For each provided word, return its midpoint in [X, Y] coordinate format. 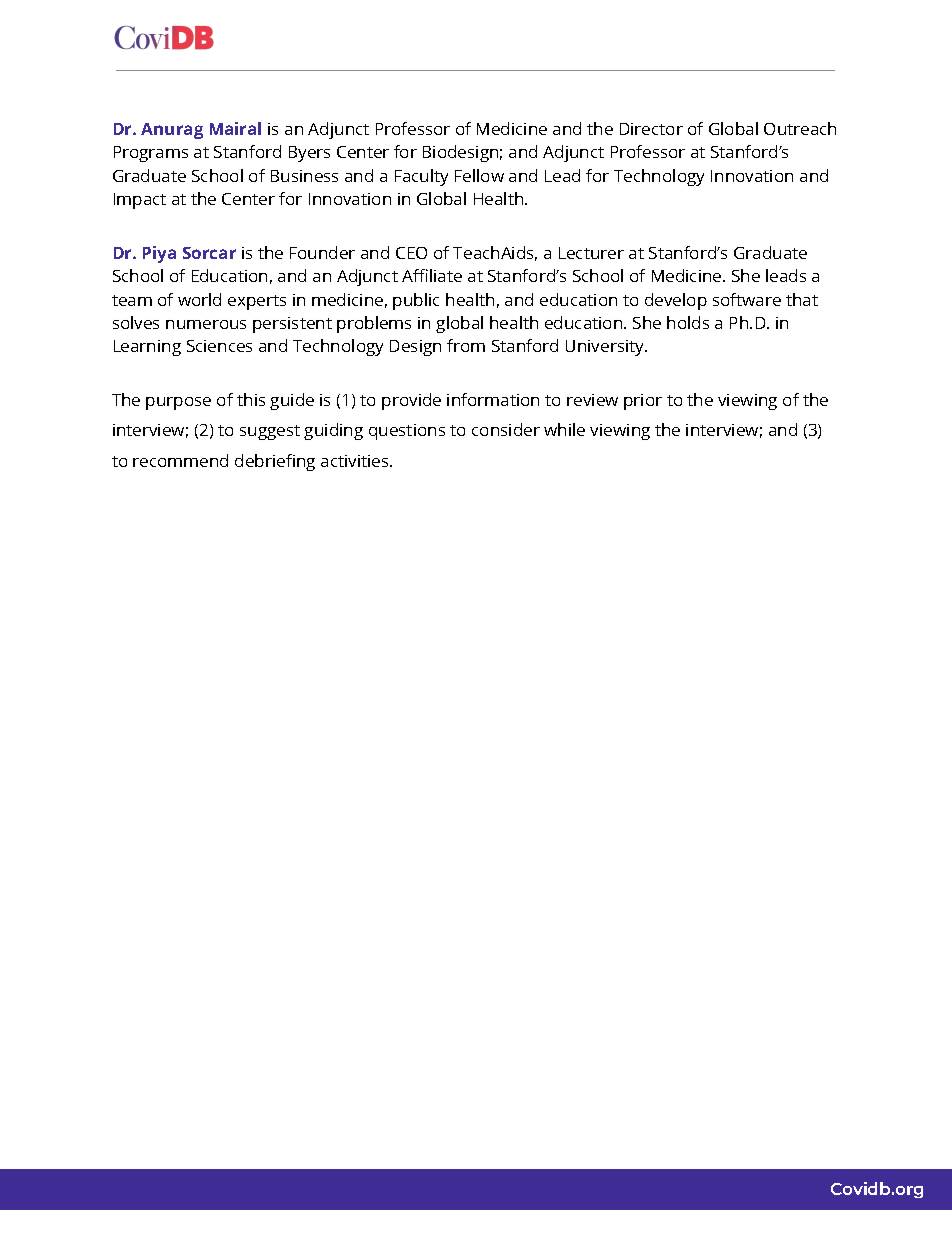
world [199, 299]
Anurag [172, 131]
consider [506, 429]
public [416, 301]
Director [651, 129]
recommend [180, 460]
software [747, 299]
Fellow [479, 175]
